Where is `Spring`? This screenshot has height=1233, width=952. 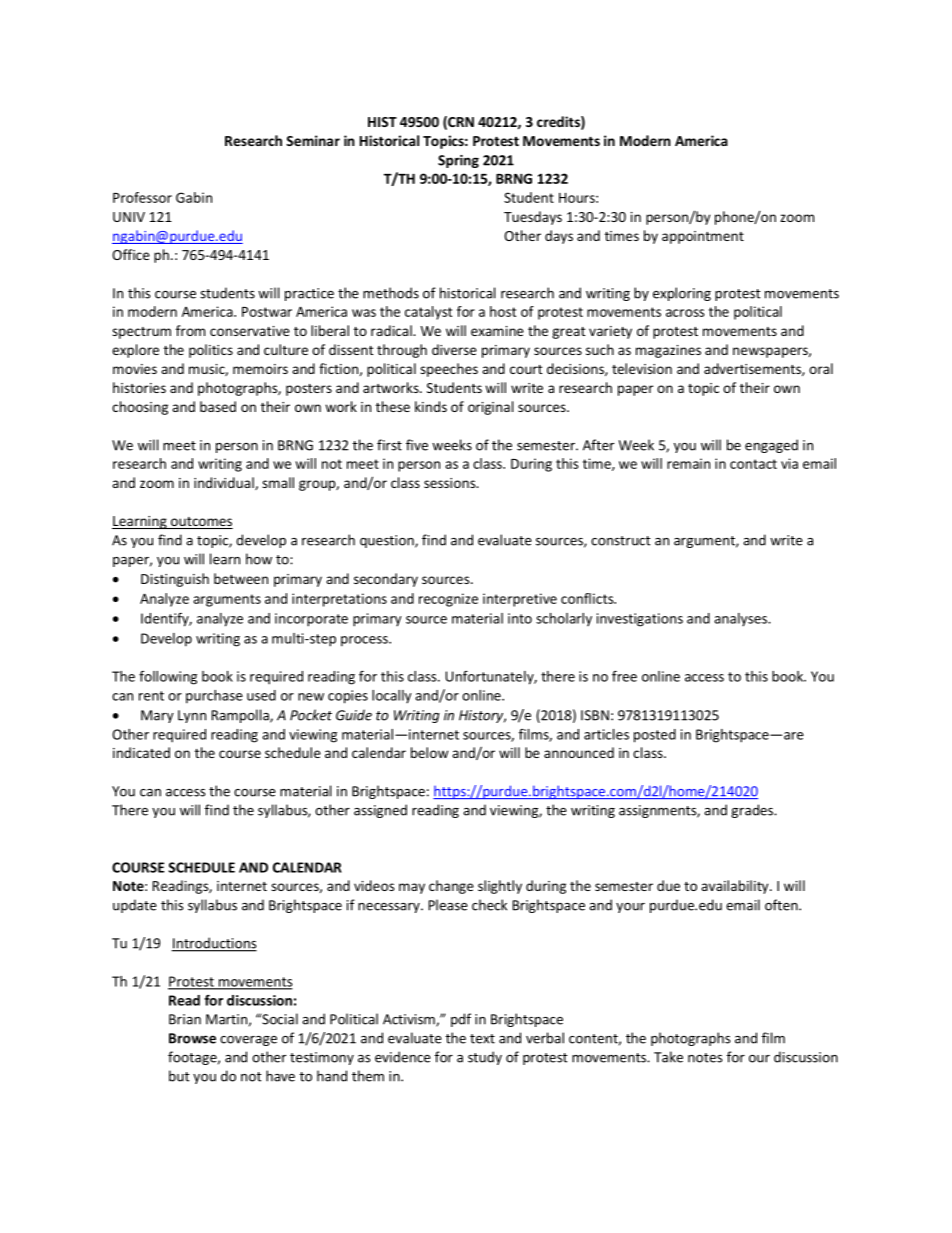 Spring is located at coordinates (458, 161).
